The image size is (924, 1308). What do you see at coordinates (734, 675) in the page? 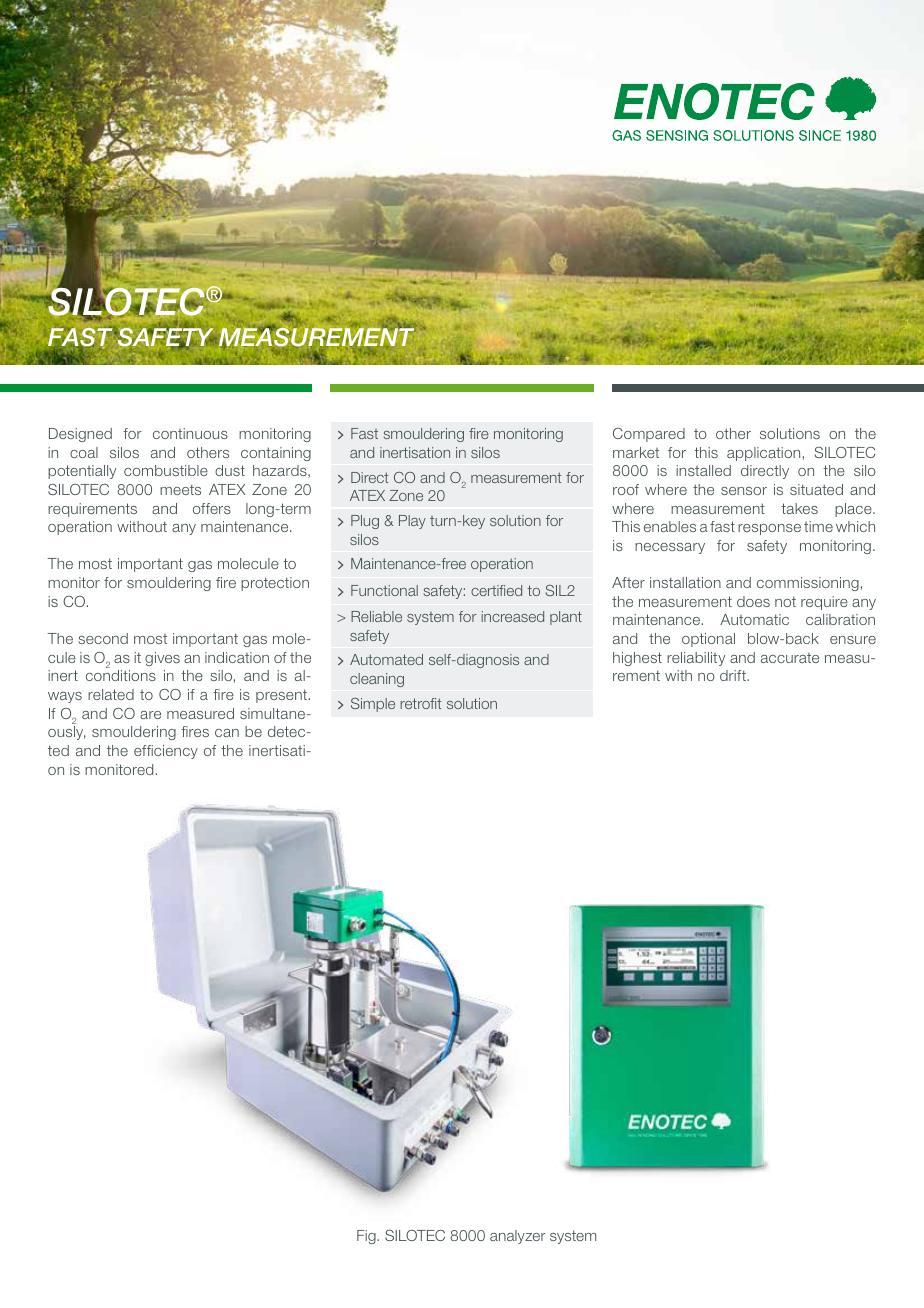
I see `drift` at bounding box center [734, 675].
